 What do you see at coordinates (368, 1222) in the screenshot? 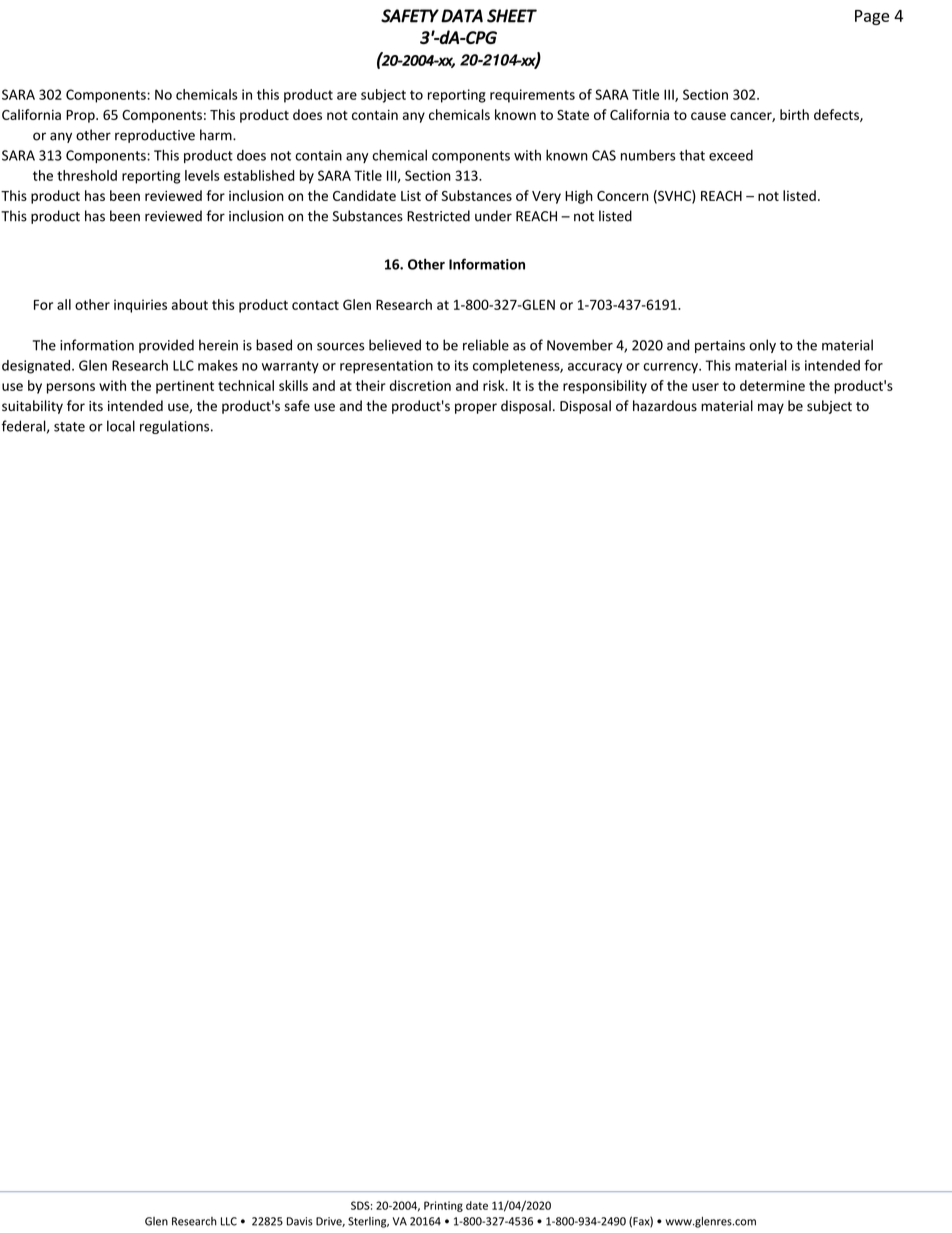
I see `Sterling` at bounding box center [368, 1222].
